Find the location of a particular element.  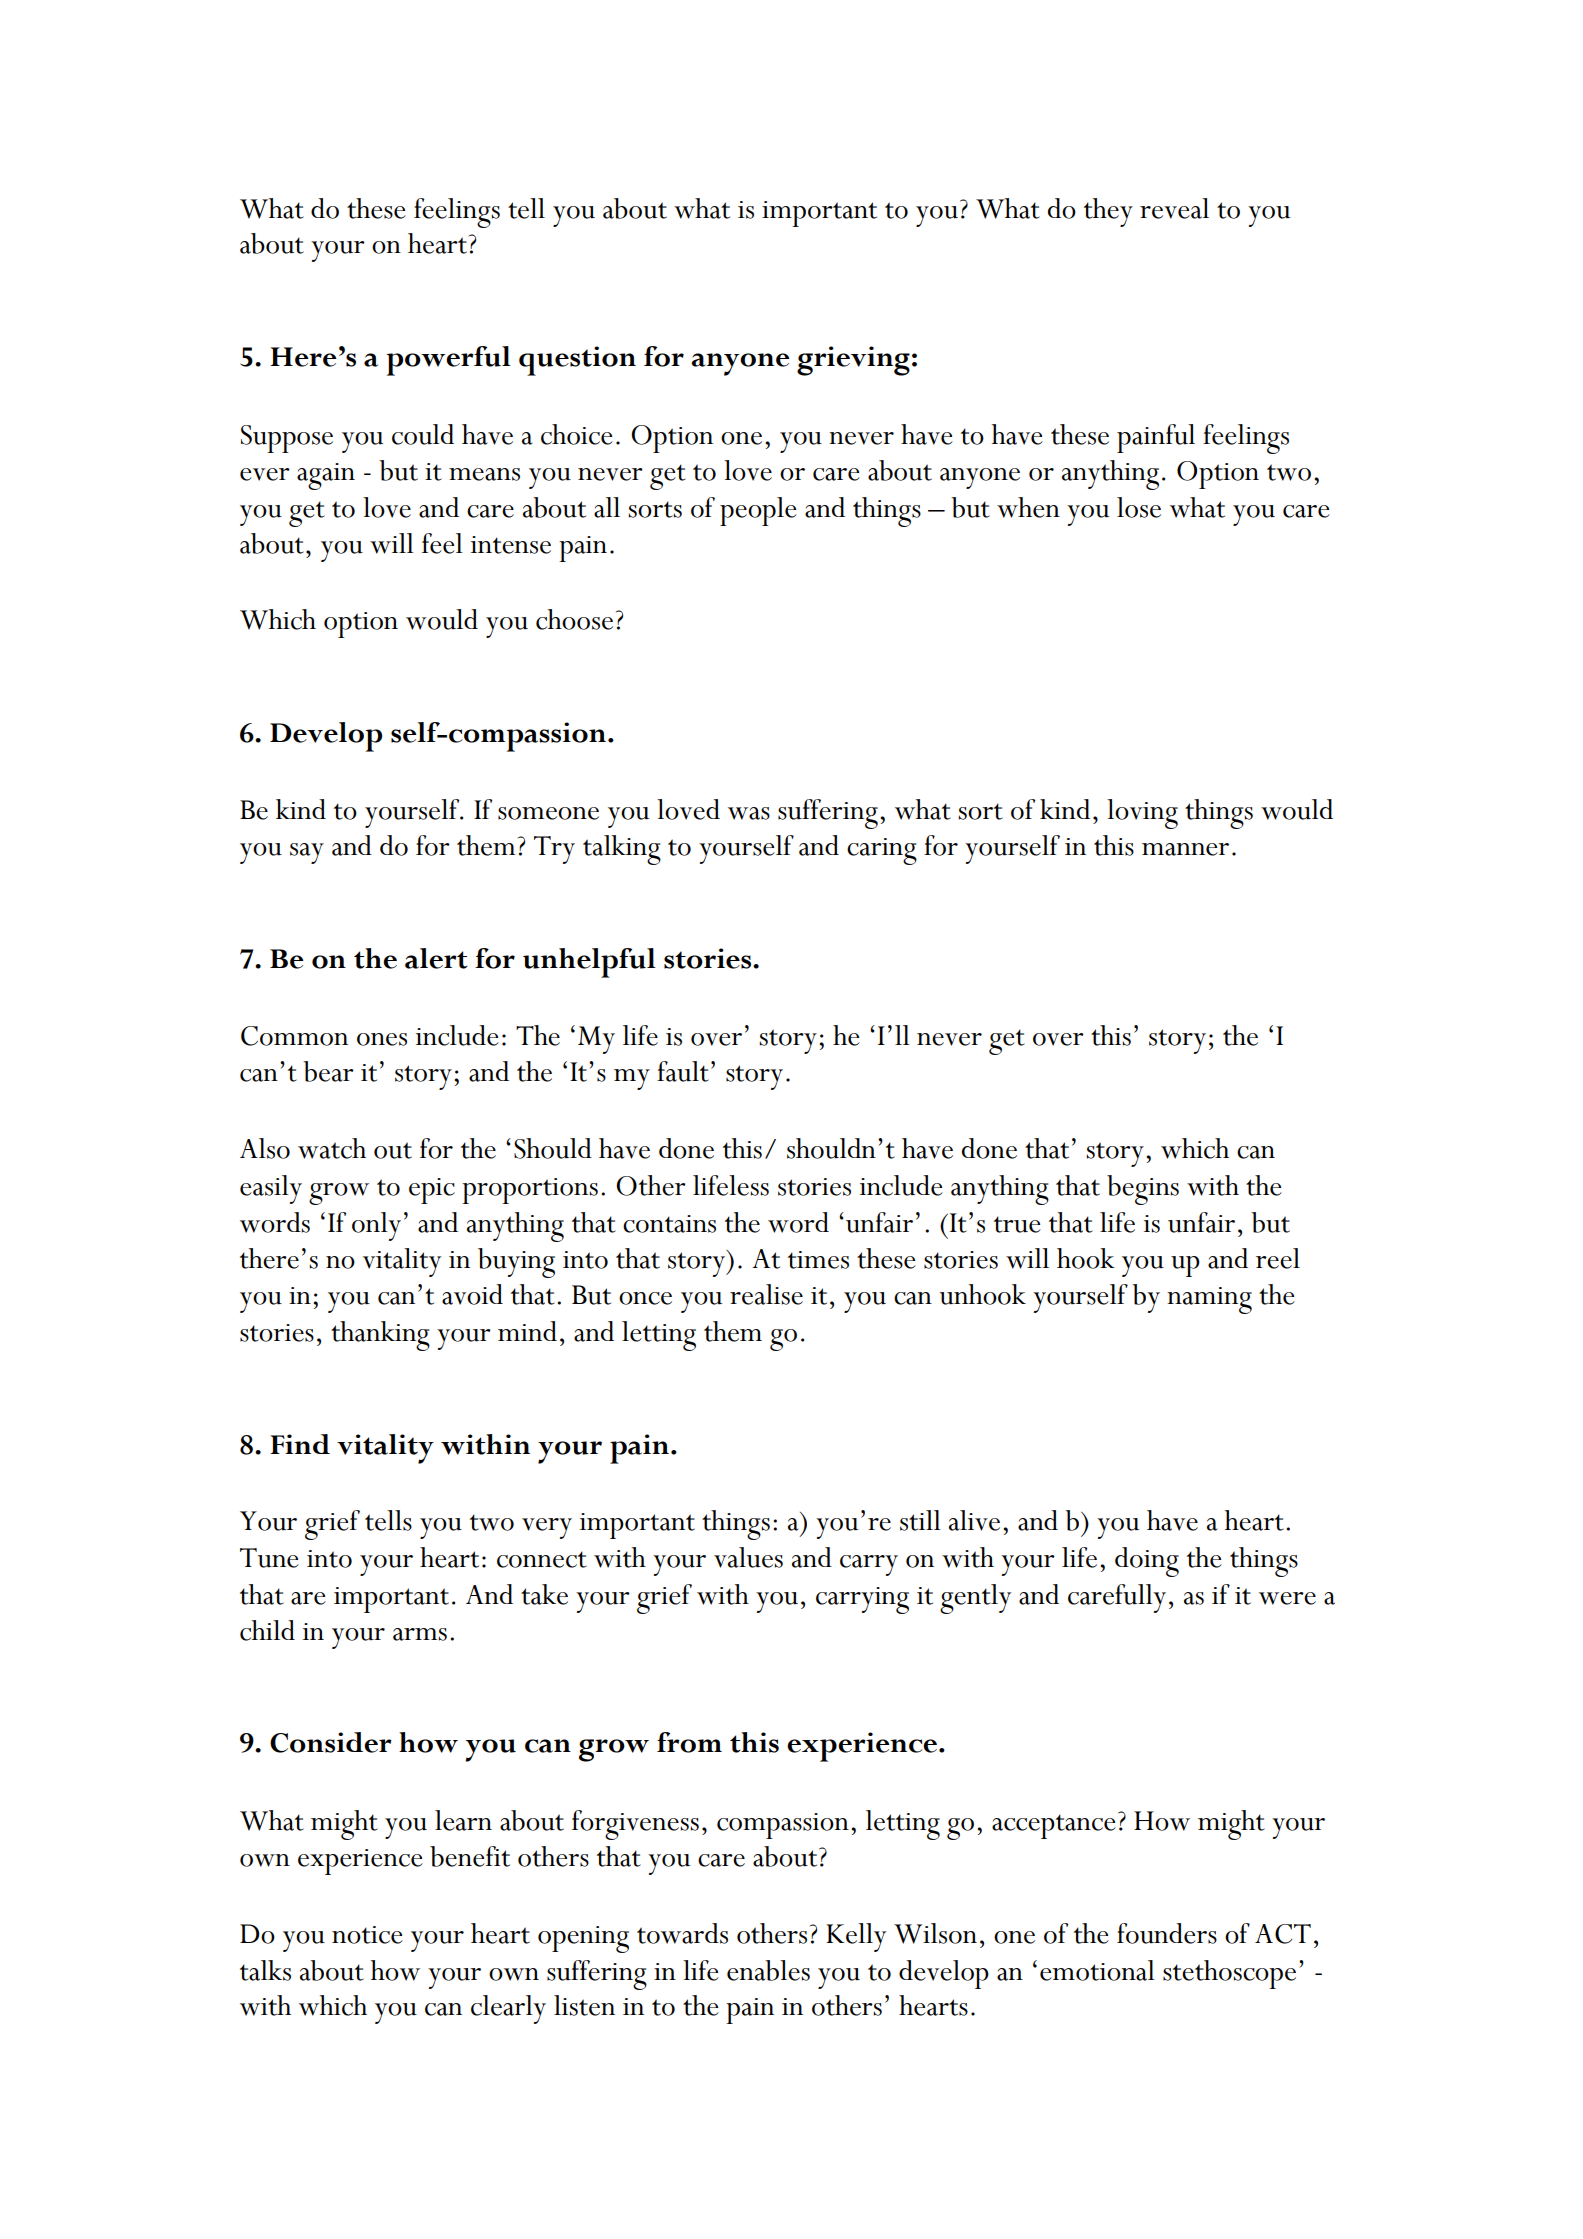

notice is located at coordinates (367, 1935).
